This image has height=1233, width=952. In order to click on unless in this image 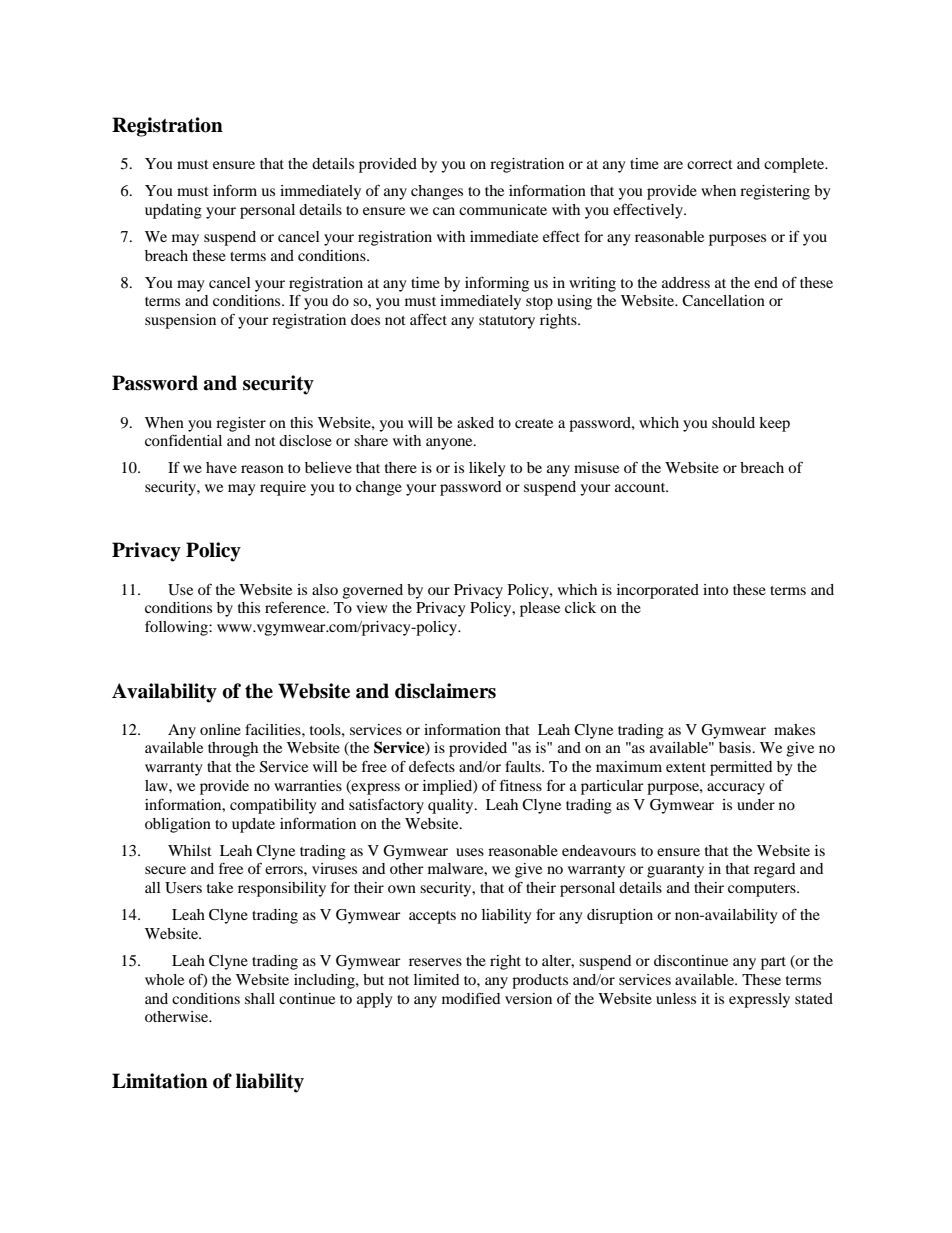, I will do `click(676, 998)`.
